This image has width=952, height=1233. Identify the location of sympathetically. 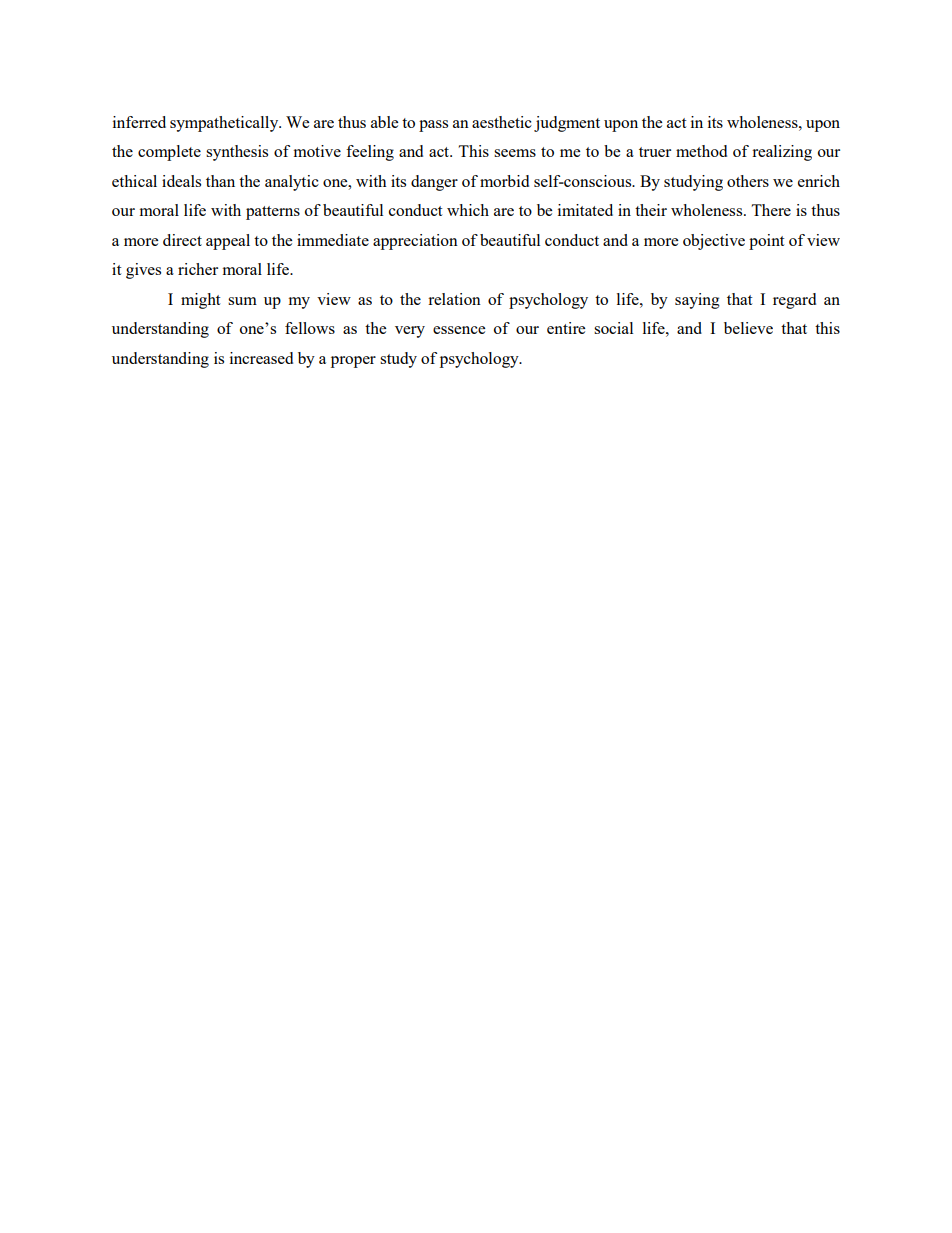
(225, 124).
